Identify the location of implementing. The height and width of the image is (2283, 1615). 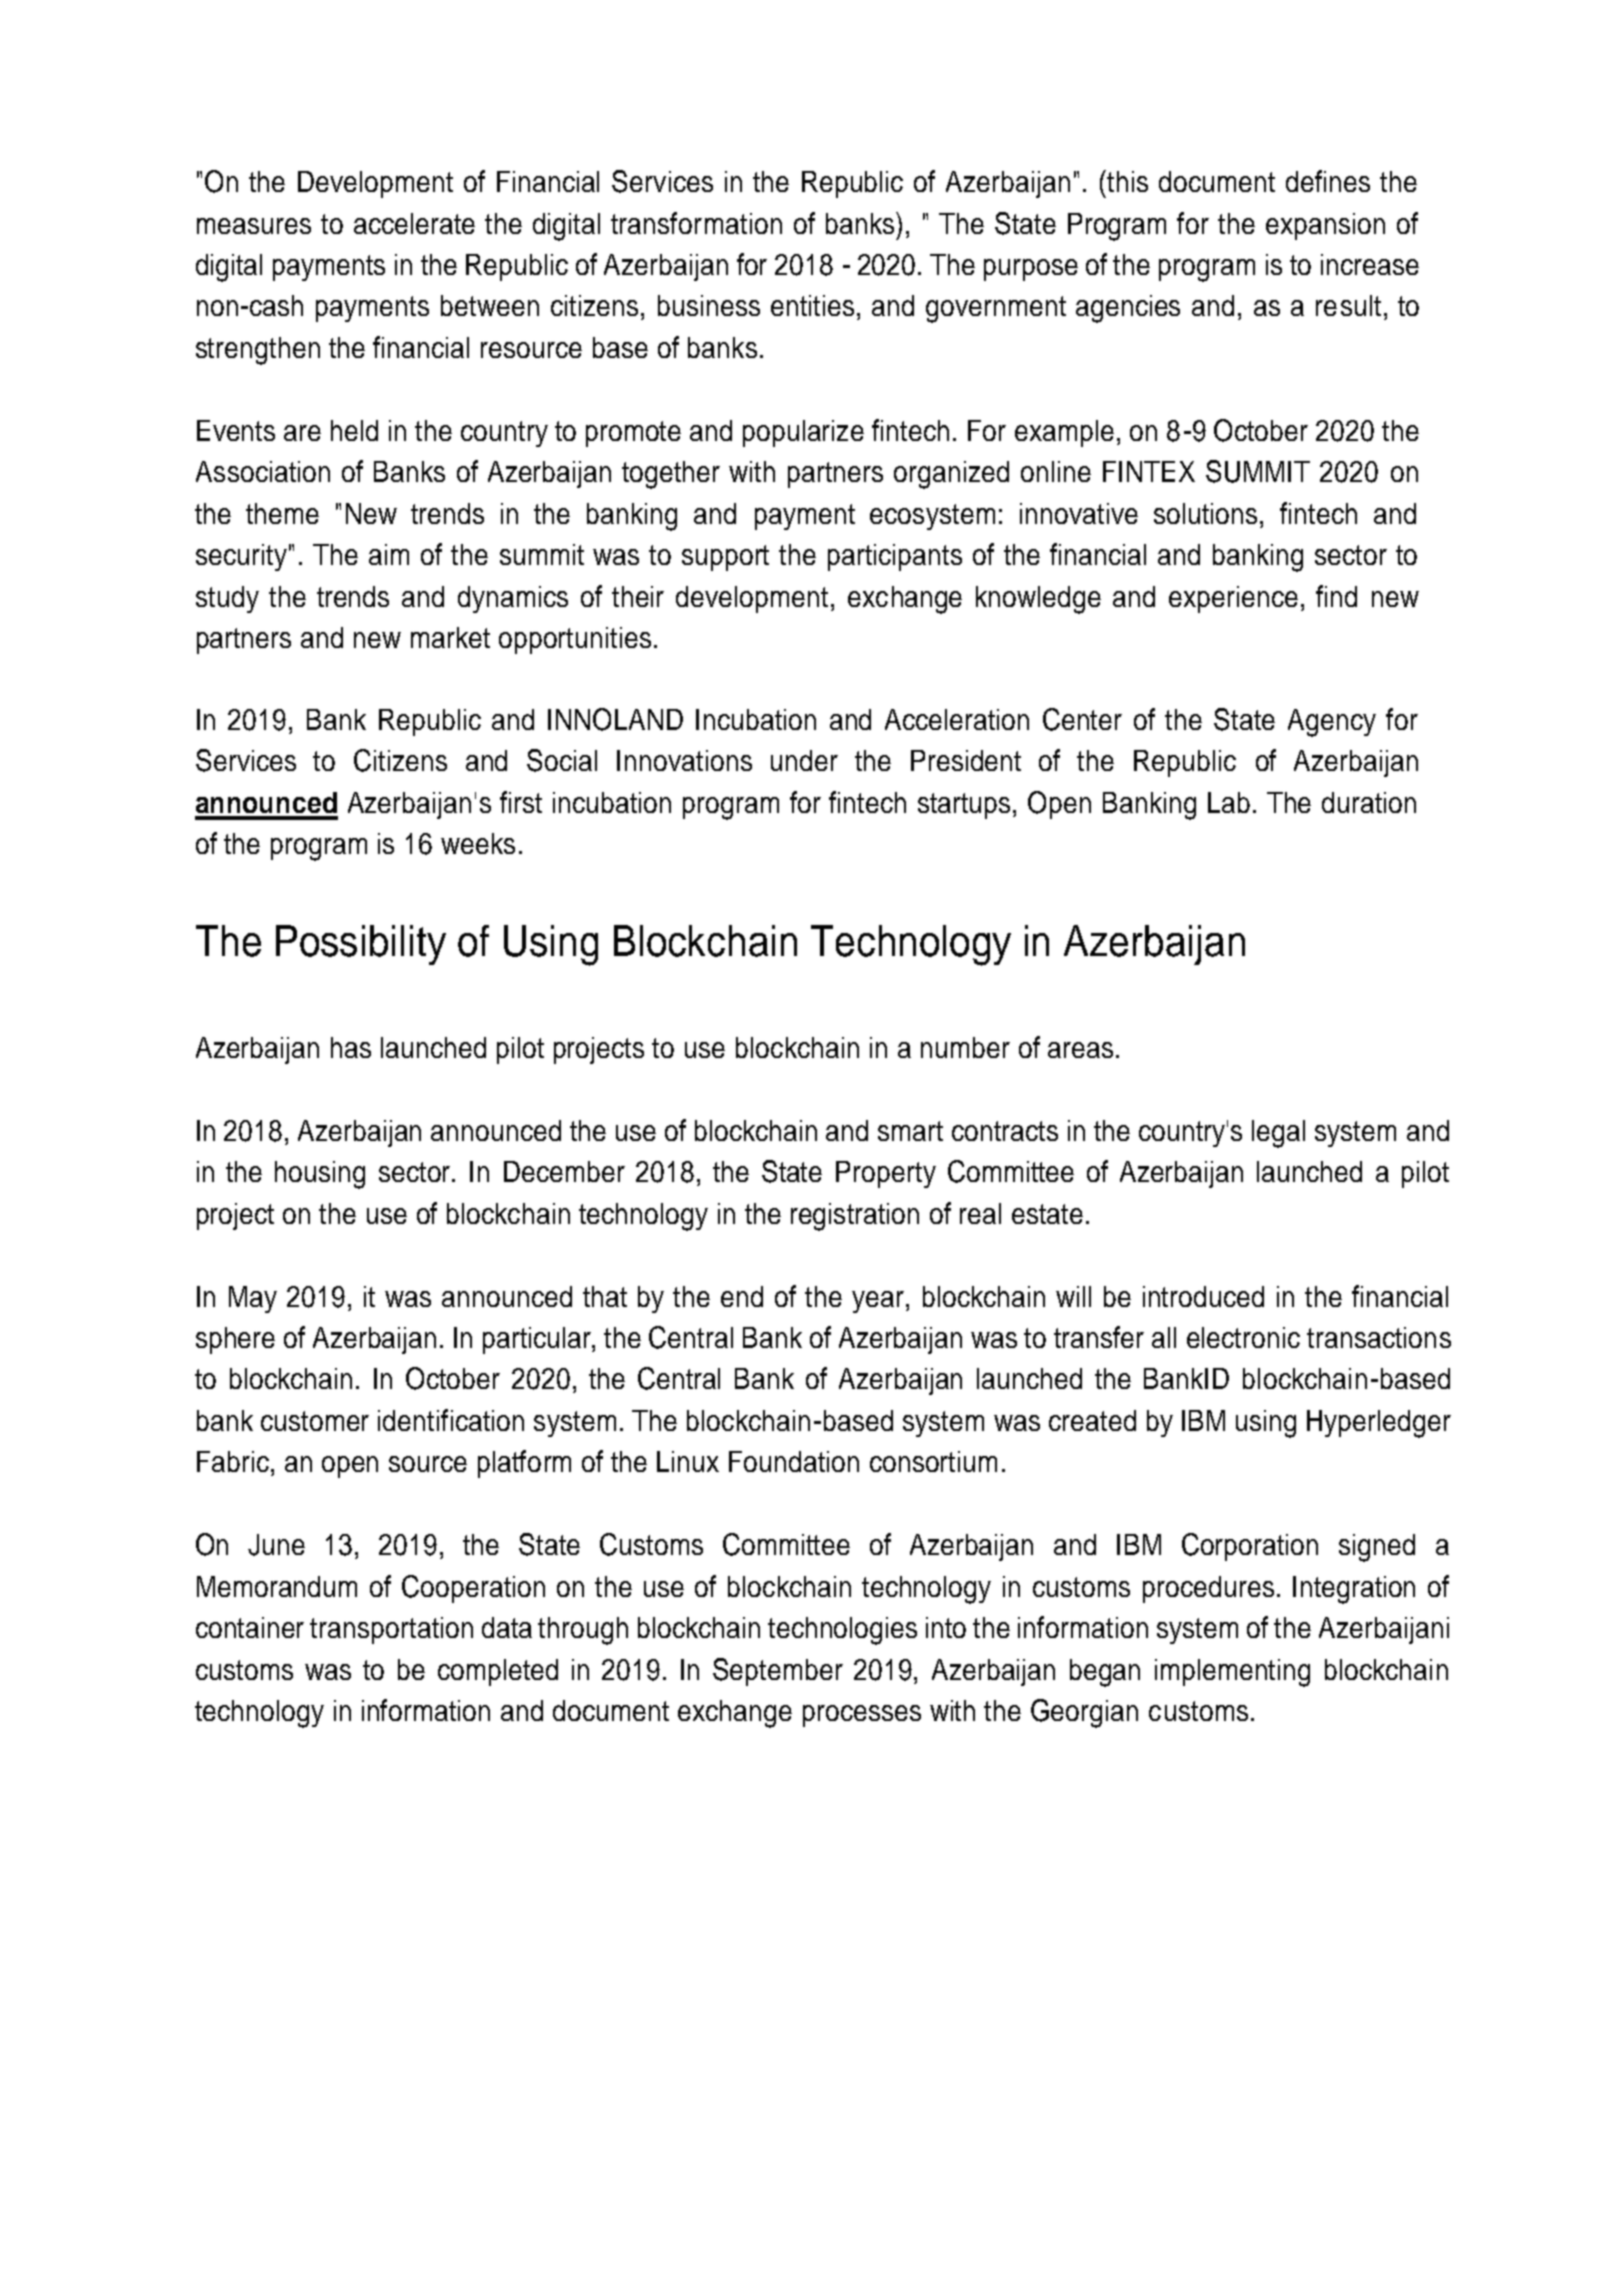
(1232, 1673).
